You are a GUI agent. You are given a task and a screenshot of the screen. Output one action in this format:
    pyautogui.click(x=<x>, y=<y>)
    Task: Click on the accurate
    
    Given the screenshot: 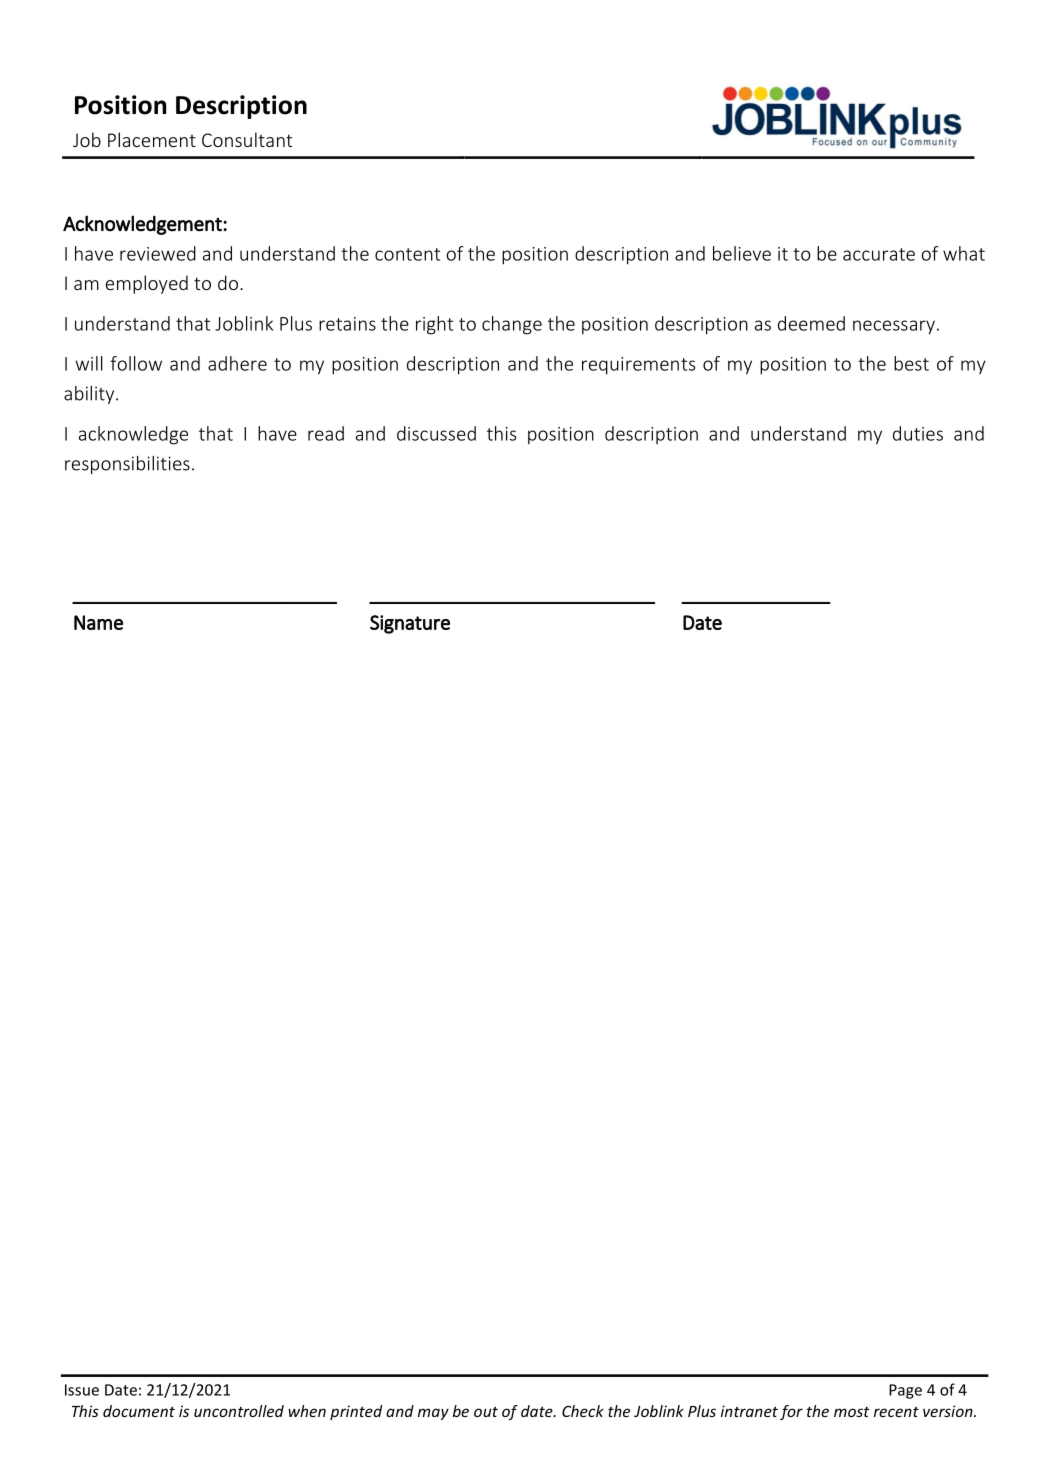 What is the action you would take?
    pyautogui.click(x=879, y=254)
